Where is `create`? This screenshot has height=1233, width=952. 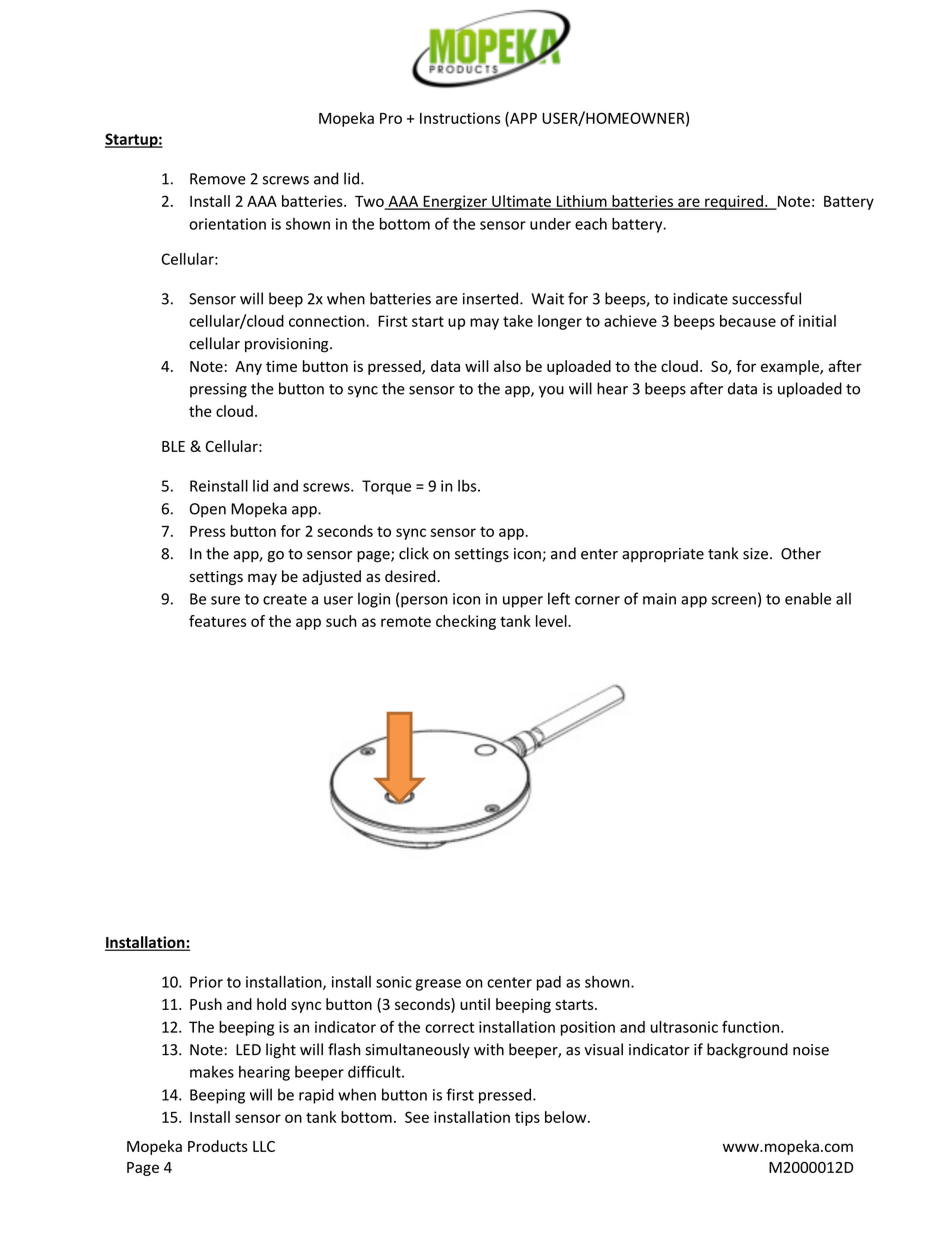 create is located at coordinates (285, 599).
